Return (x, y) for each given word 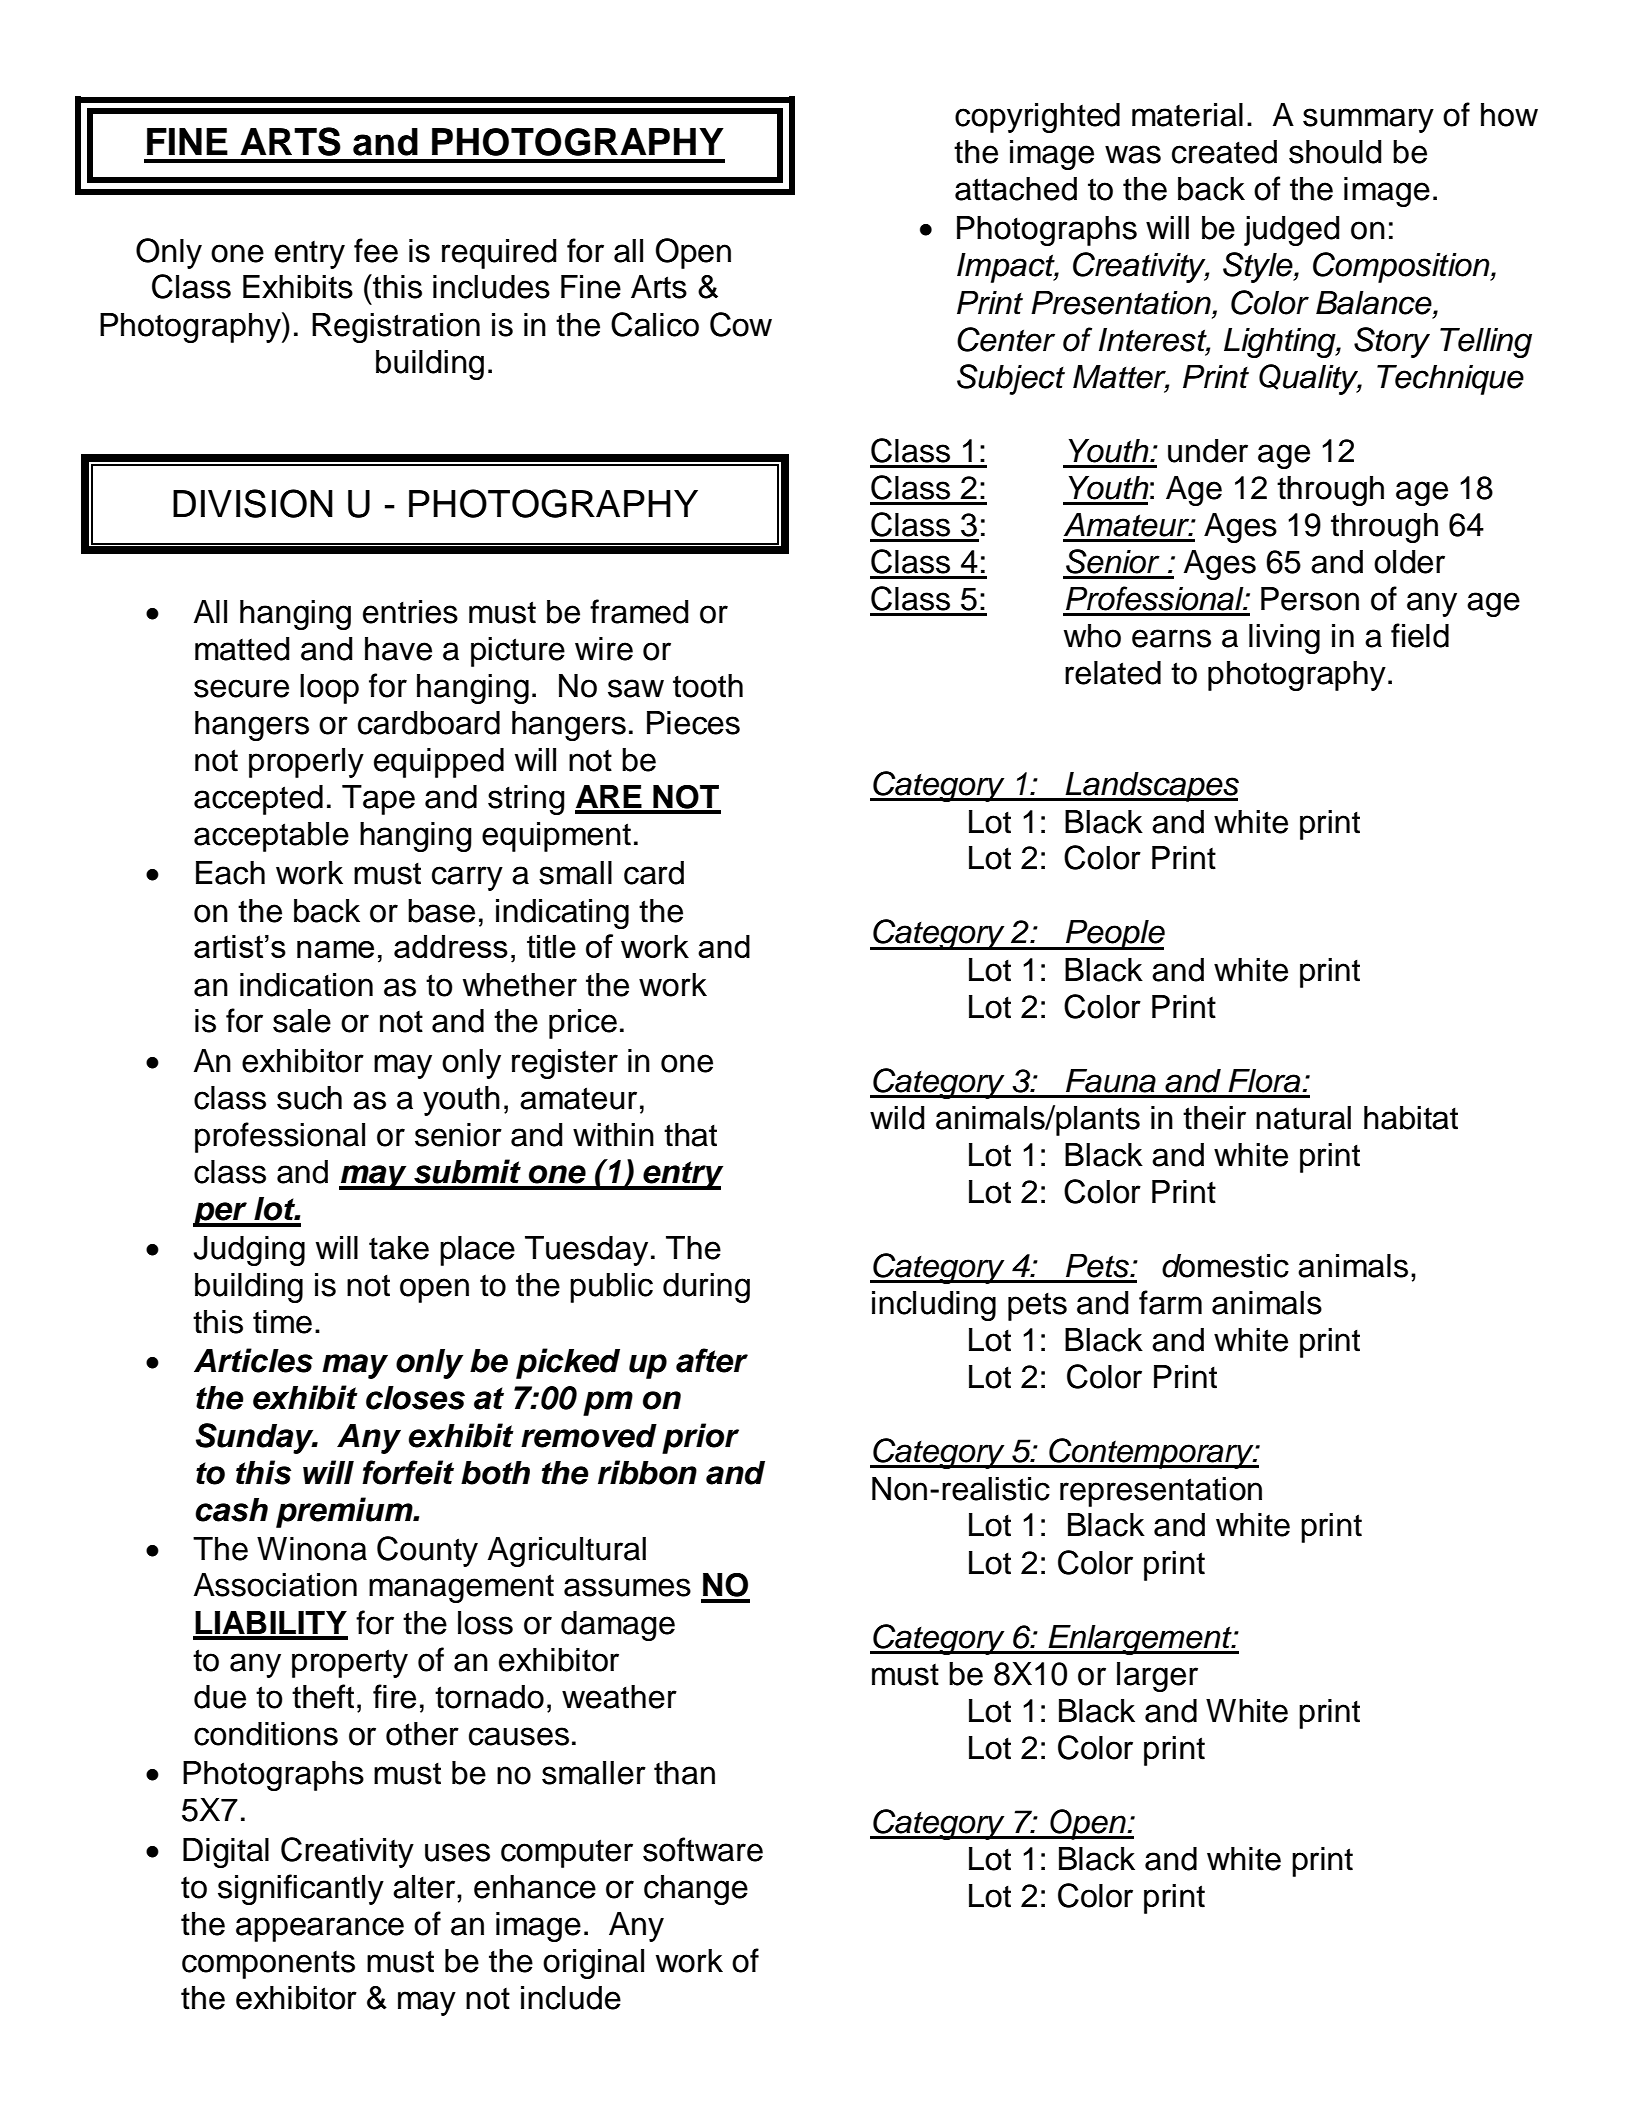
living (1284, 639)
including (934, 1306)
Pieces (693, 723)
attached (1016, 189)
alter (425, 1887)
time (282, 1322)
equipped (439, 763)
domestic (1225, 1266)
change (696, 1890)
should (1335, 152)
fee (376, 250)
